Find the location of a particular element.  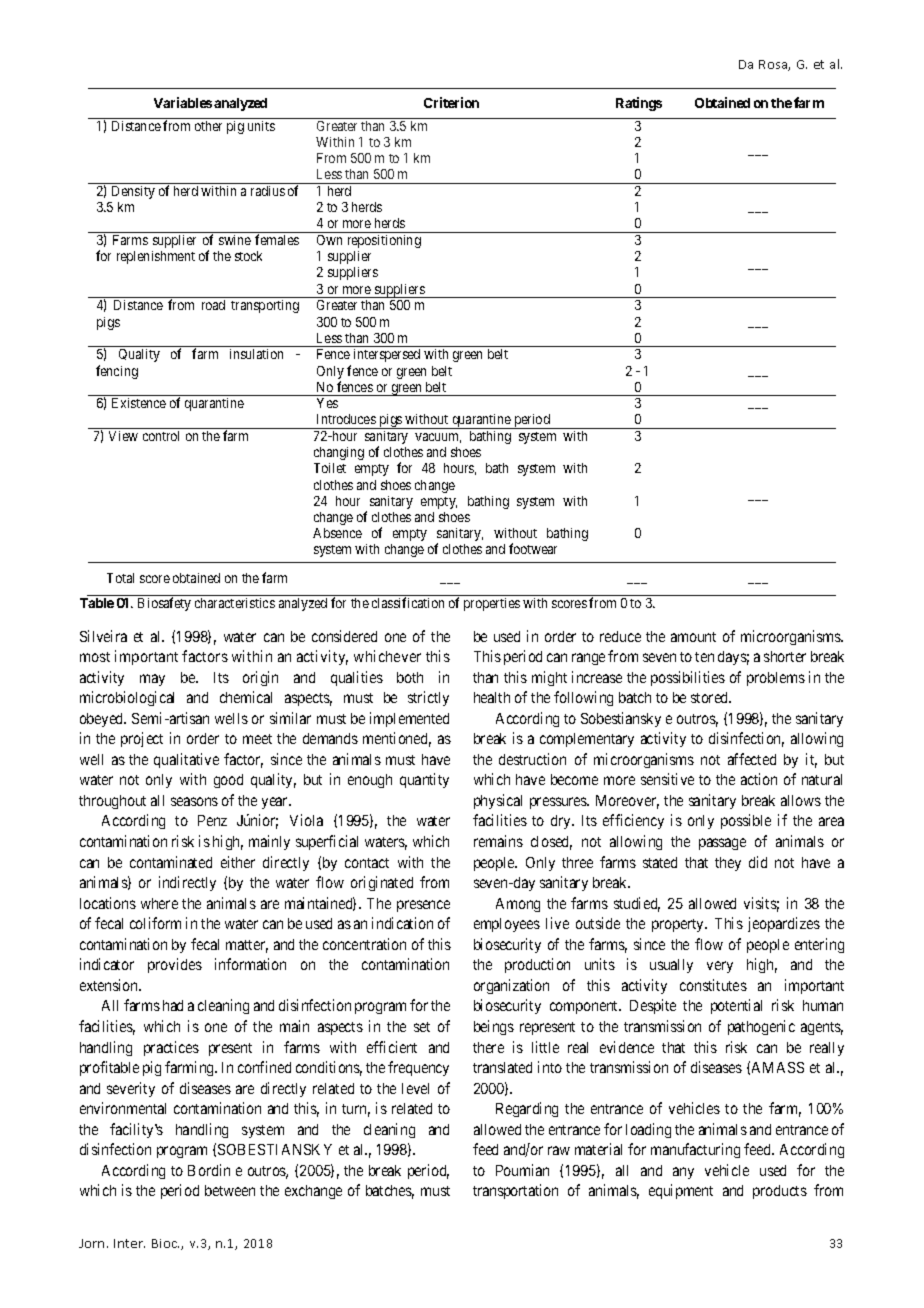

Ratings is located at coordinates (639, 104).
